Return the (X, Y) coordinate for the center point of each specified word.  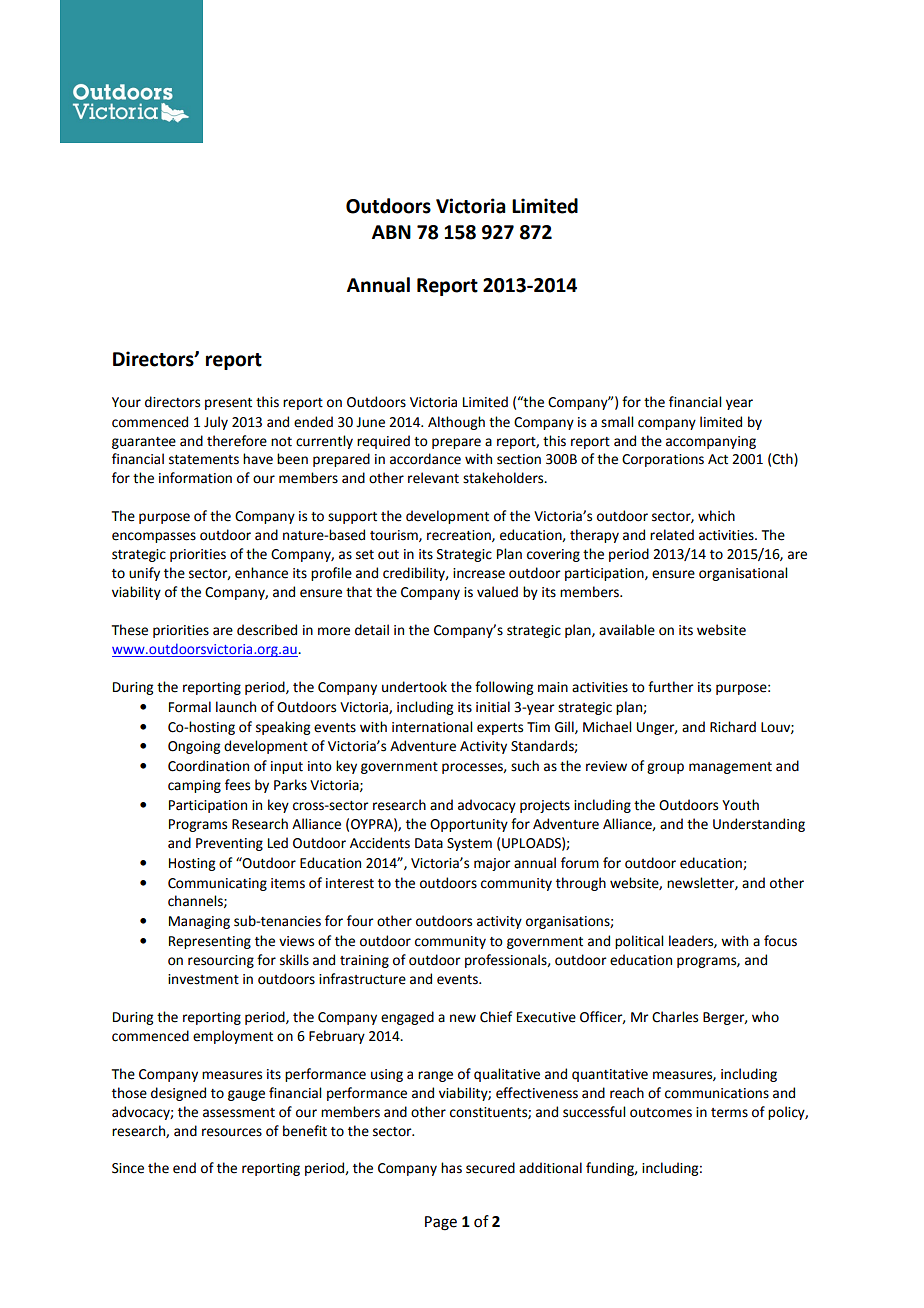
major (492, 864)
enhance (261, 573)
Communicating (217, 884)
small (617, 422)
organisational (743, 574)
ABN (391, 232)
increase (479, 573)
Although (456, 423)
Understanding (759, 825)
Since (128, 1168)
